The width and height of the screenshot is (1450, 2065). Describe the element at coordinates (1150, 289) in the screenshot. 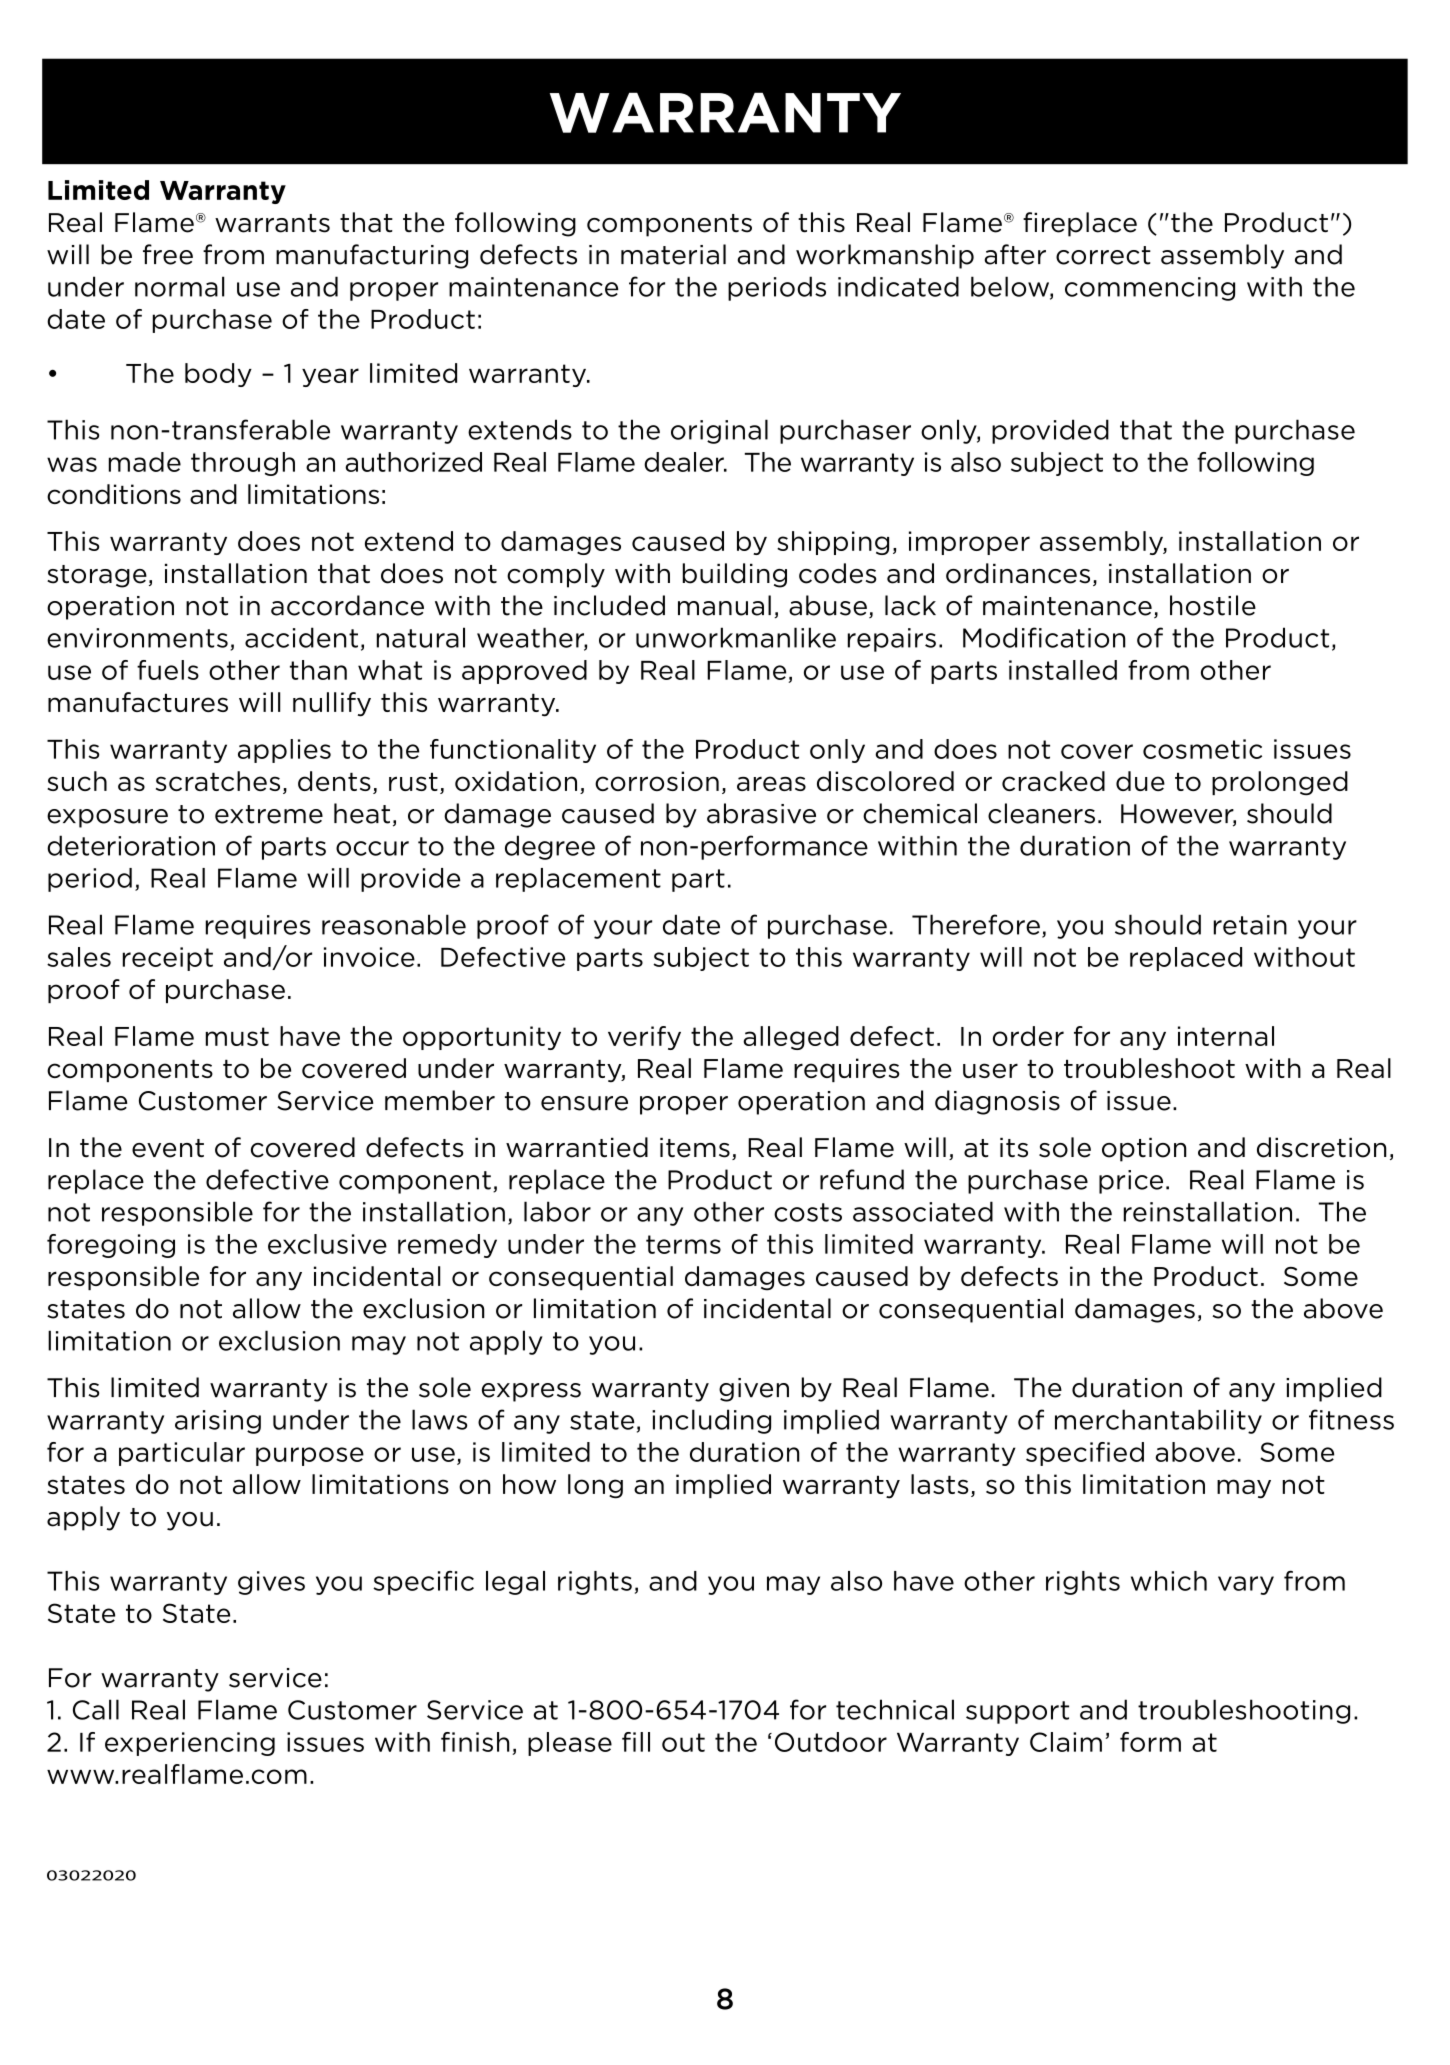

I see `commencing` at that location.
